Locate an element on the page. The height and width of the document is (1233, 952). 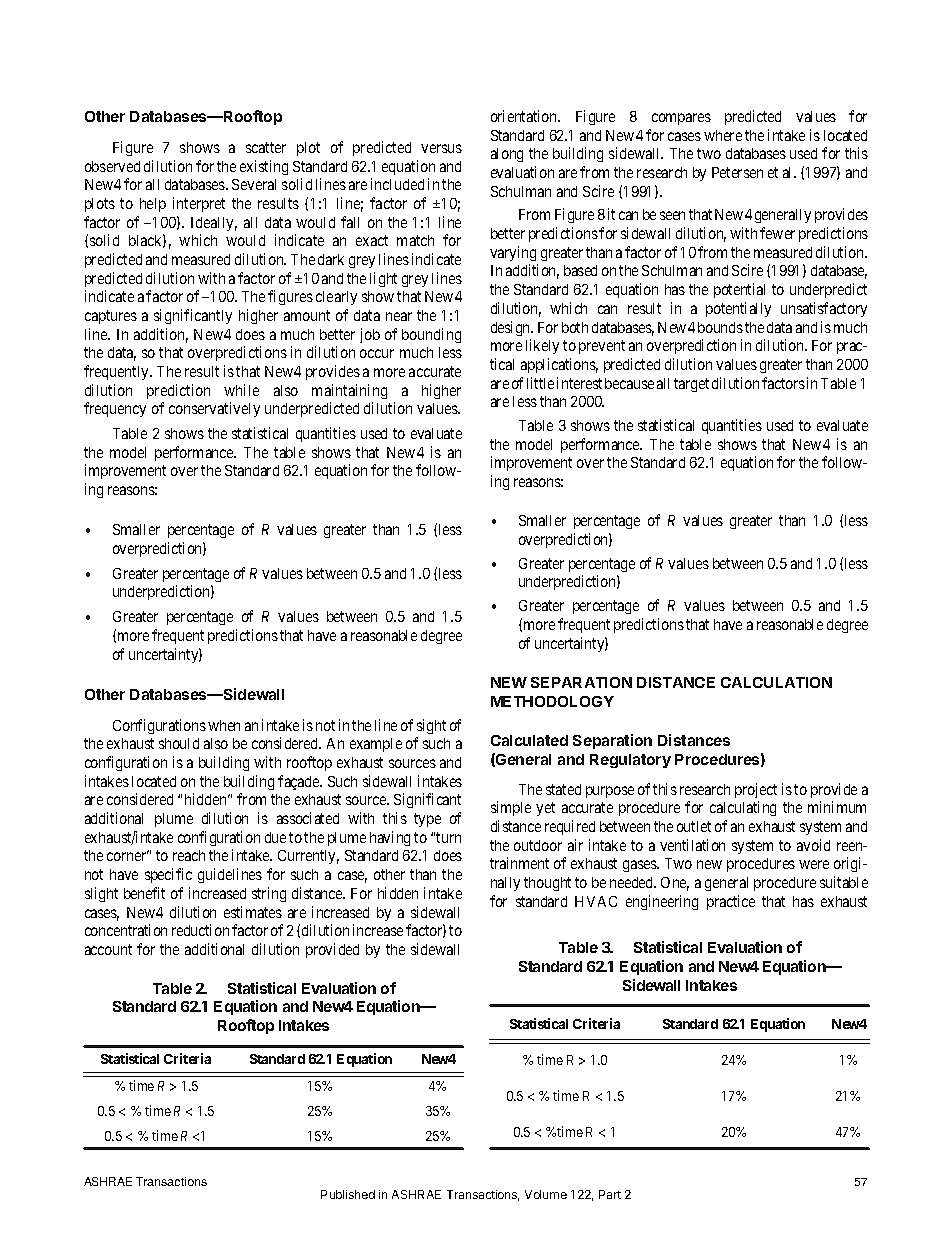
Published is located at coordinates (348, 1194).
